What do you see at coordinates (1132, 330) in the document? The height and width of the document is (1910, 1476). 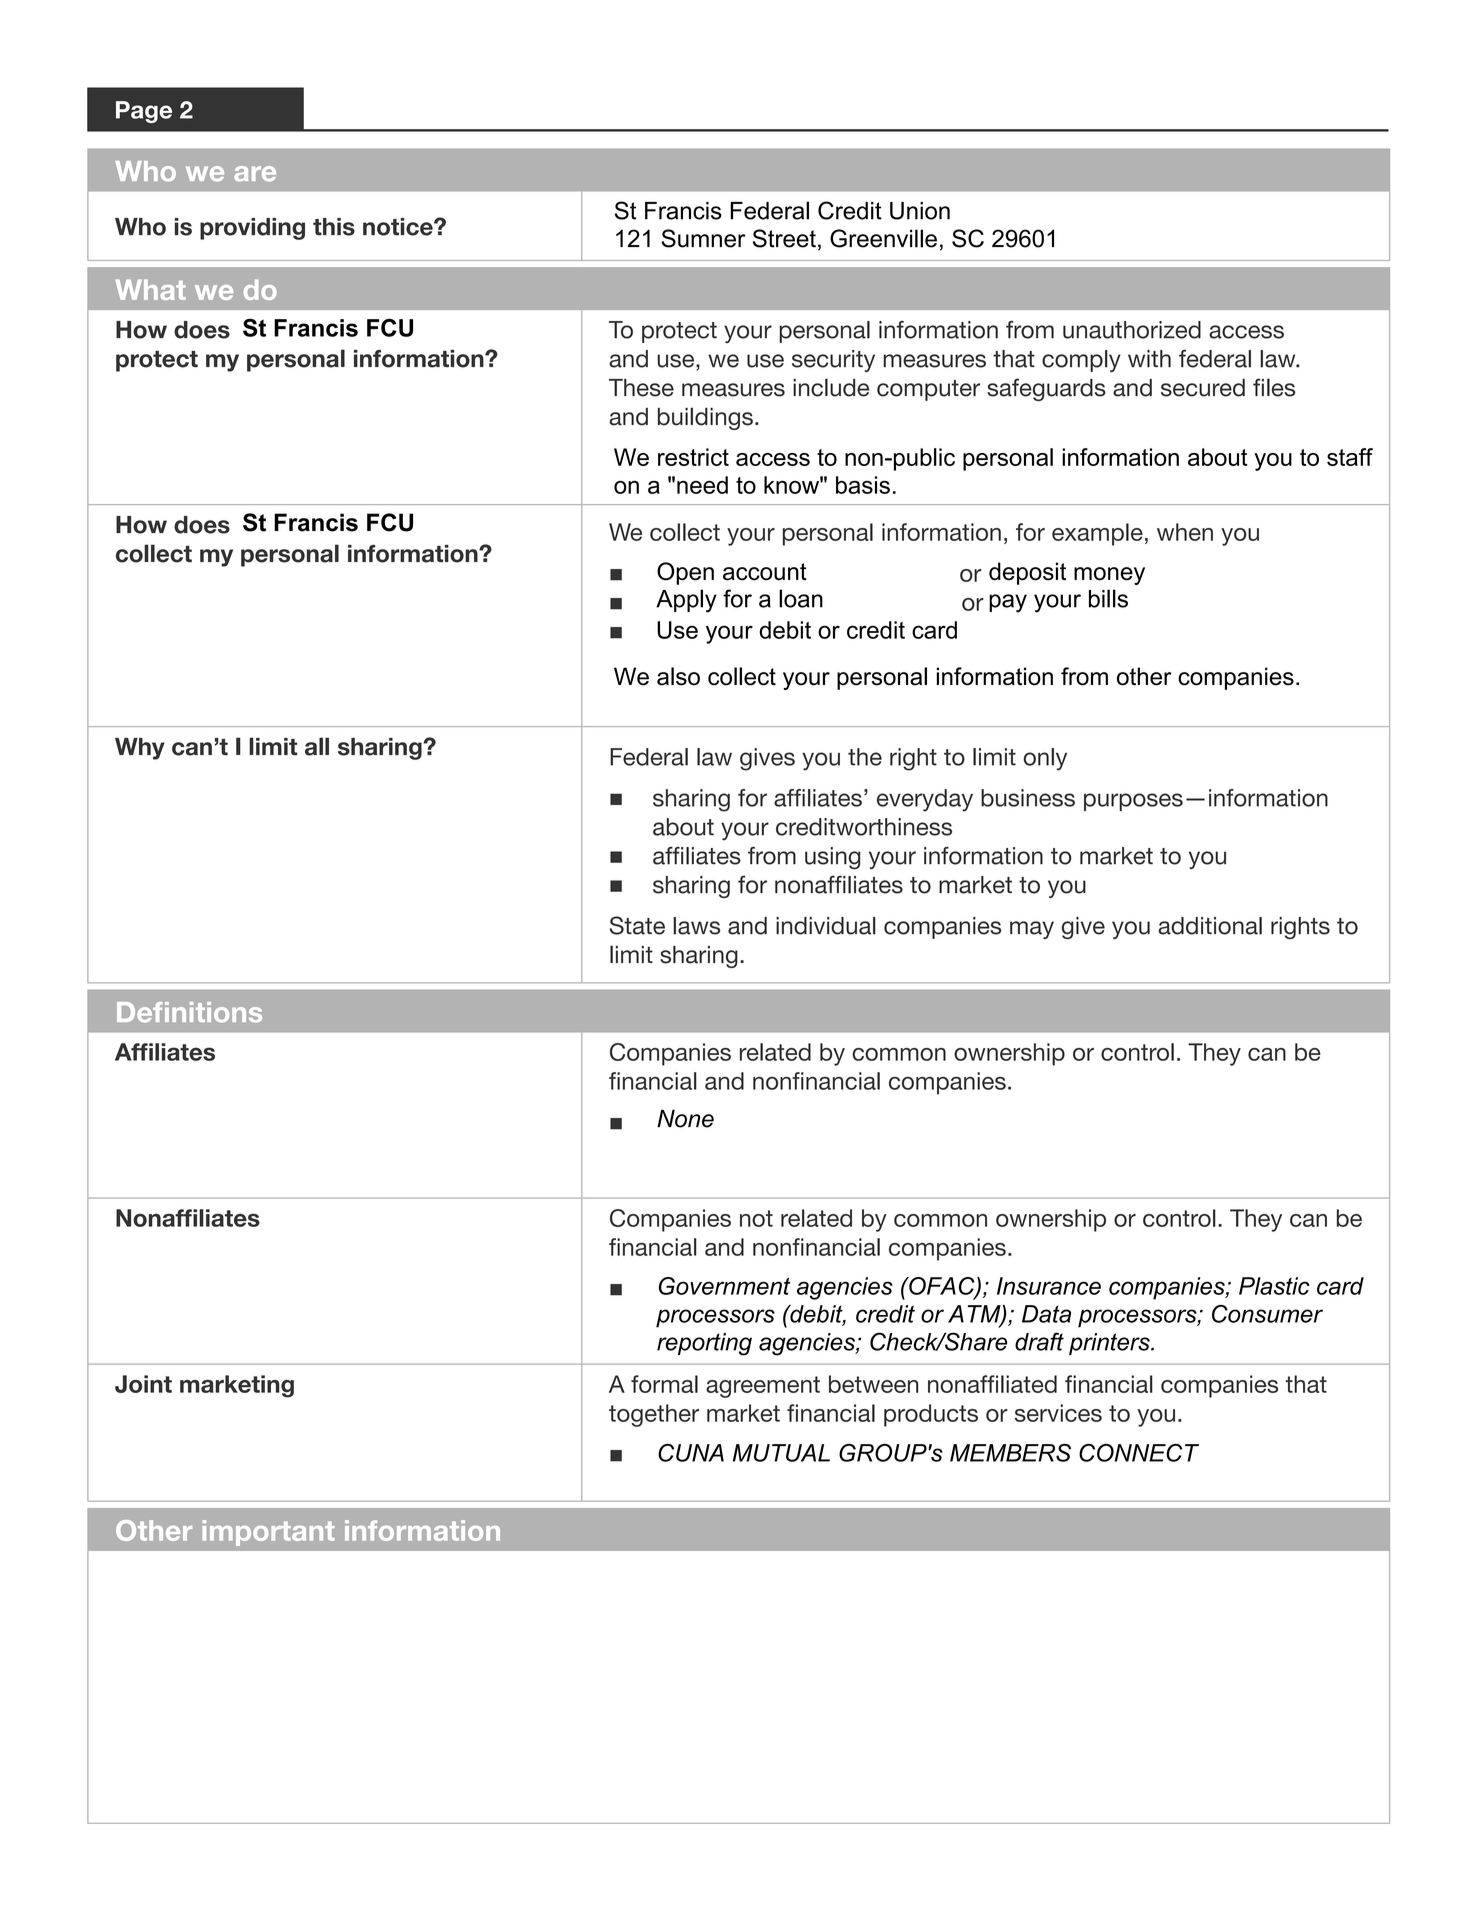 I see `unauthorized` at bounding box center [1132, 330].
